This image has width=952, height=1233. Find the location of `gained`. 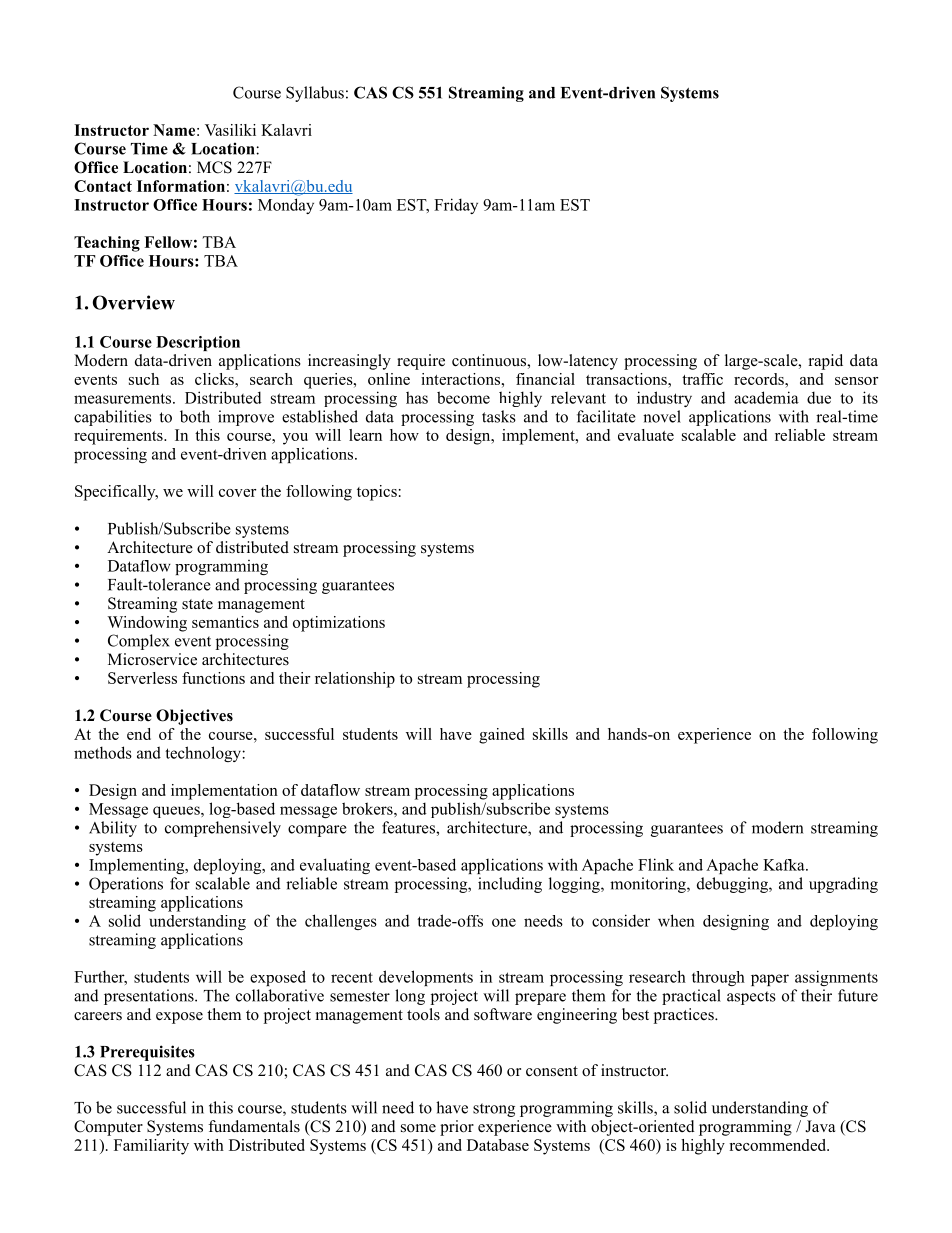

gained is located at coordinates (501, 736).
